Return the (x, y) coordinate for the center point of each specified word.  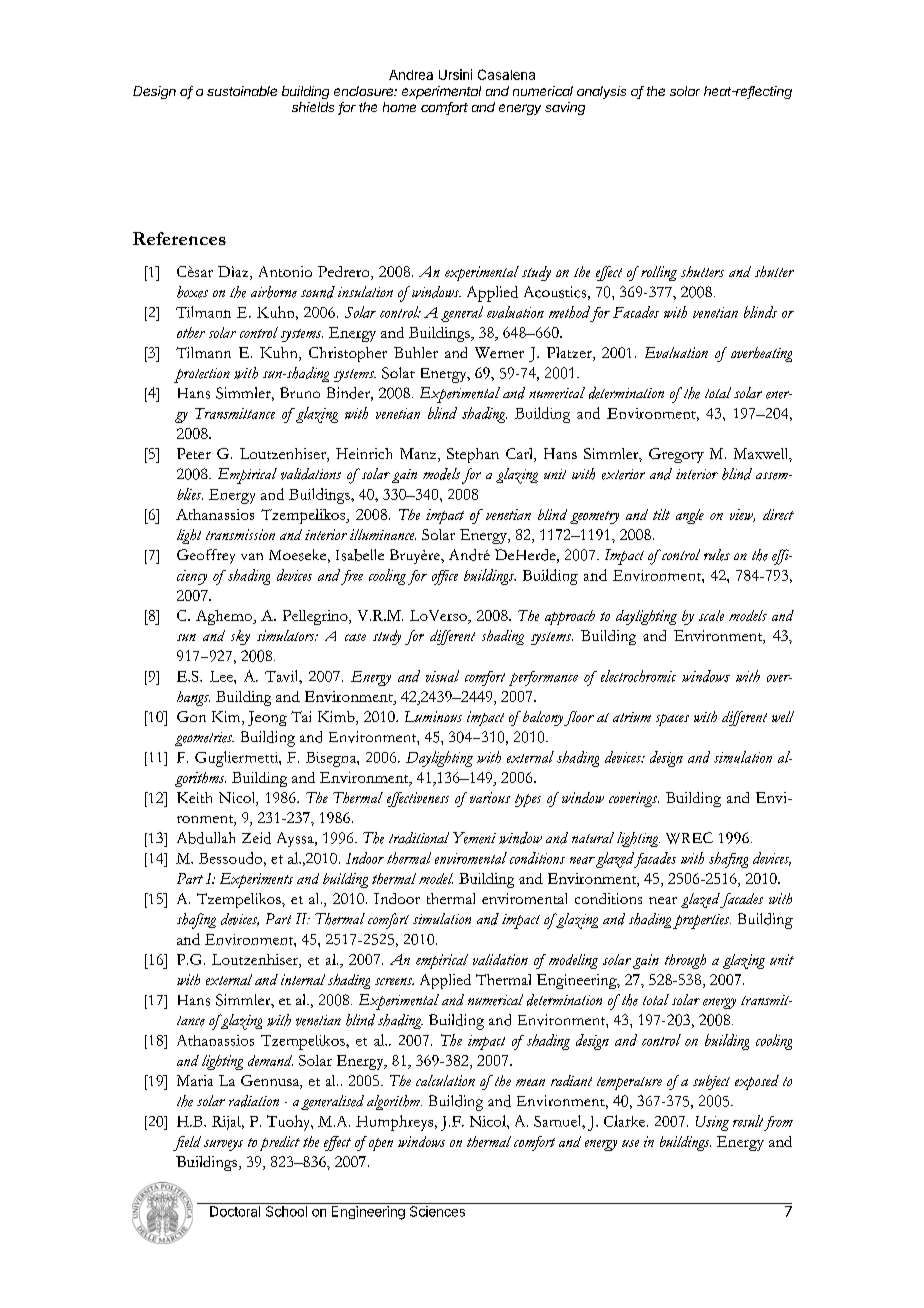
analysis (601, 92)
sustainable (242, 91)
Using (712, 1123)
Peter (194, 453)
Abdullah (206, 838)
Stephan (473, 455)
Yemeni (474, 838)
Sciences (437, 1211)
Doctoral (235, 1211)
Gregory (676, 455)
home (399, 107)
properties (702, 921)
